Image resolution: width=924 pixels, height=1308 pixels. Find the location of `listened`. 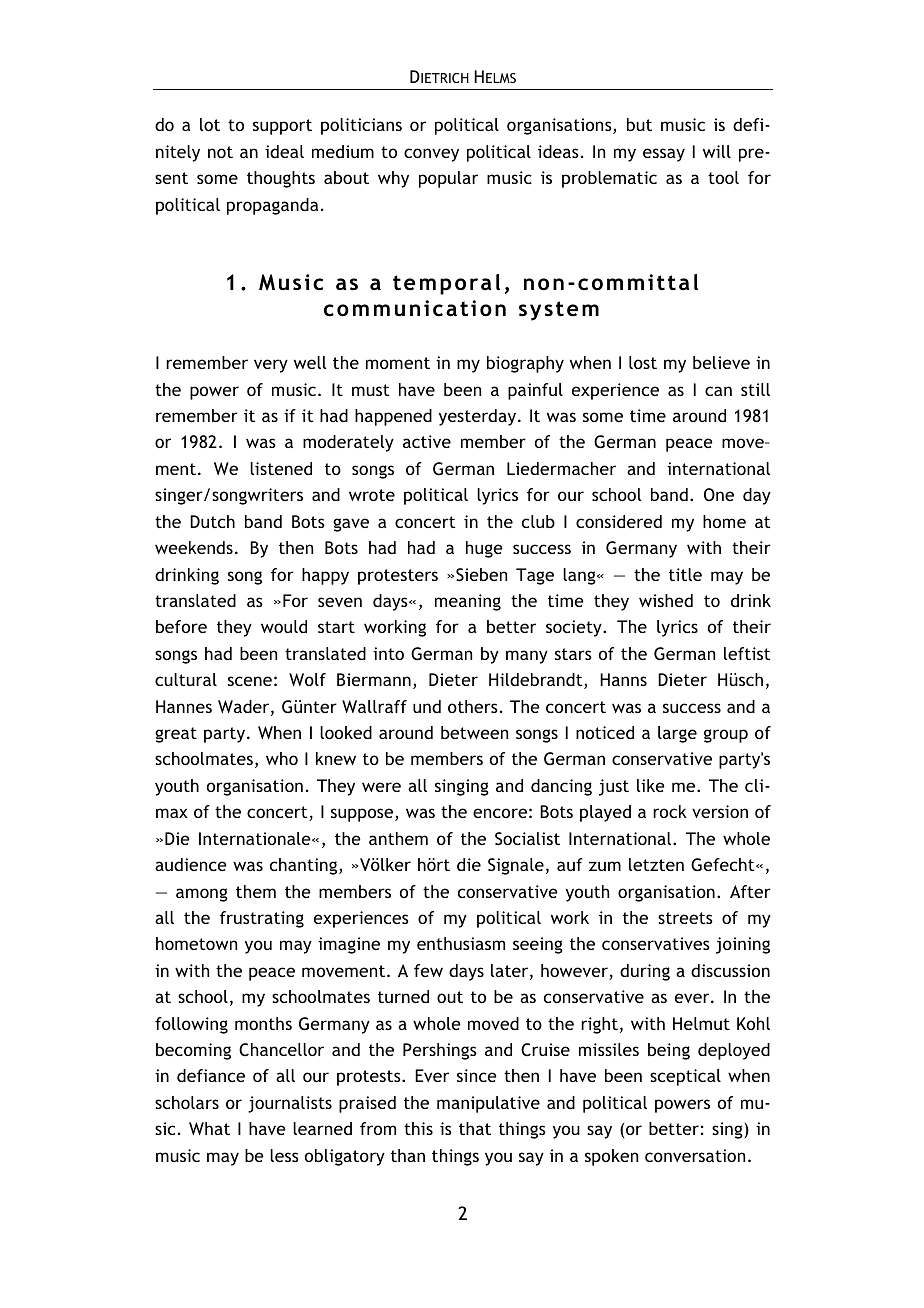

listened is located at coordinates (281, 468).
